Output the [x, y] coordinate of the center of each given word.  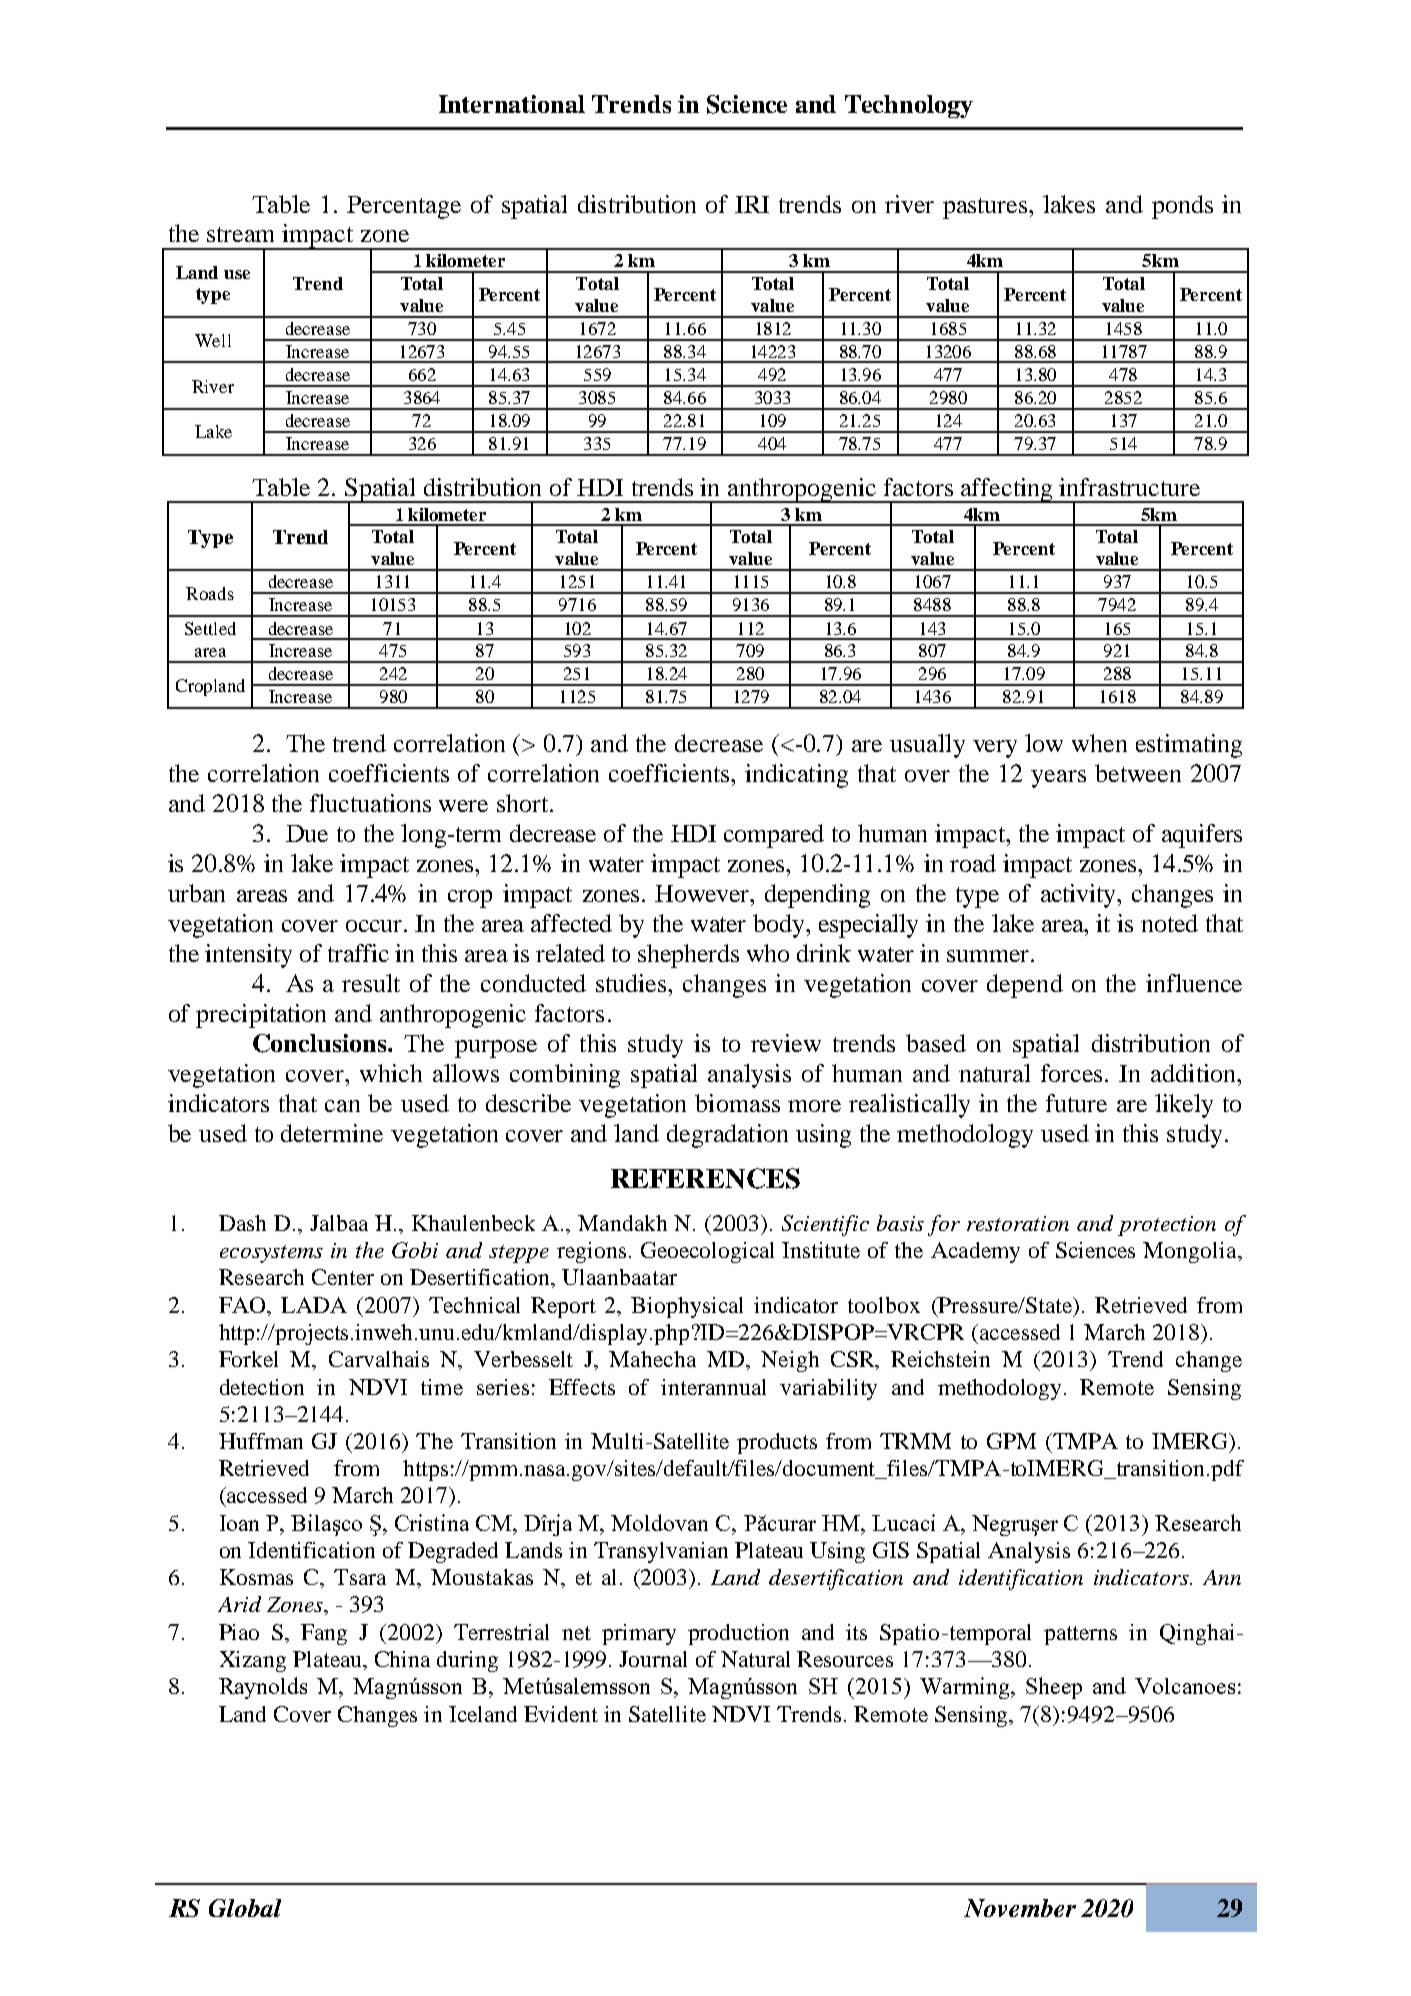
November [1020, 1908]
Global [245, 1908]
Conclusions [321, 1043]
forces [1073, 1073]
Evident [561, 1714]
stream [240, 234]
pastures [986, 208]
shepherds [688, 956]
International [512, 104]
